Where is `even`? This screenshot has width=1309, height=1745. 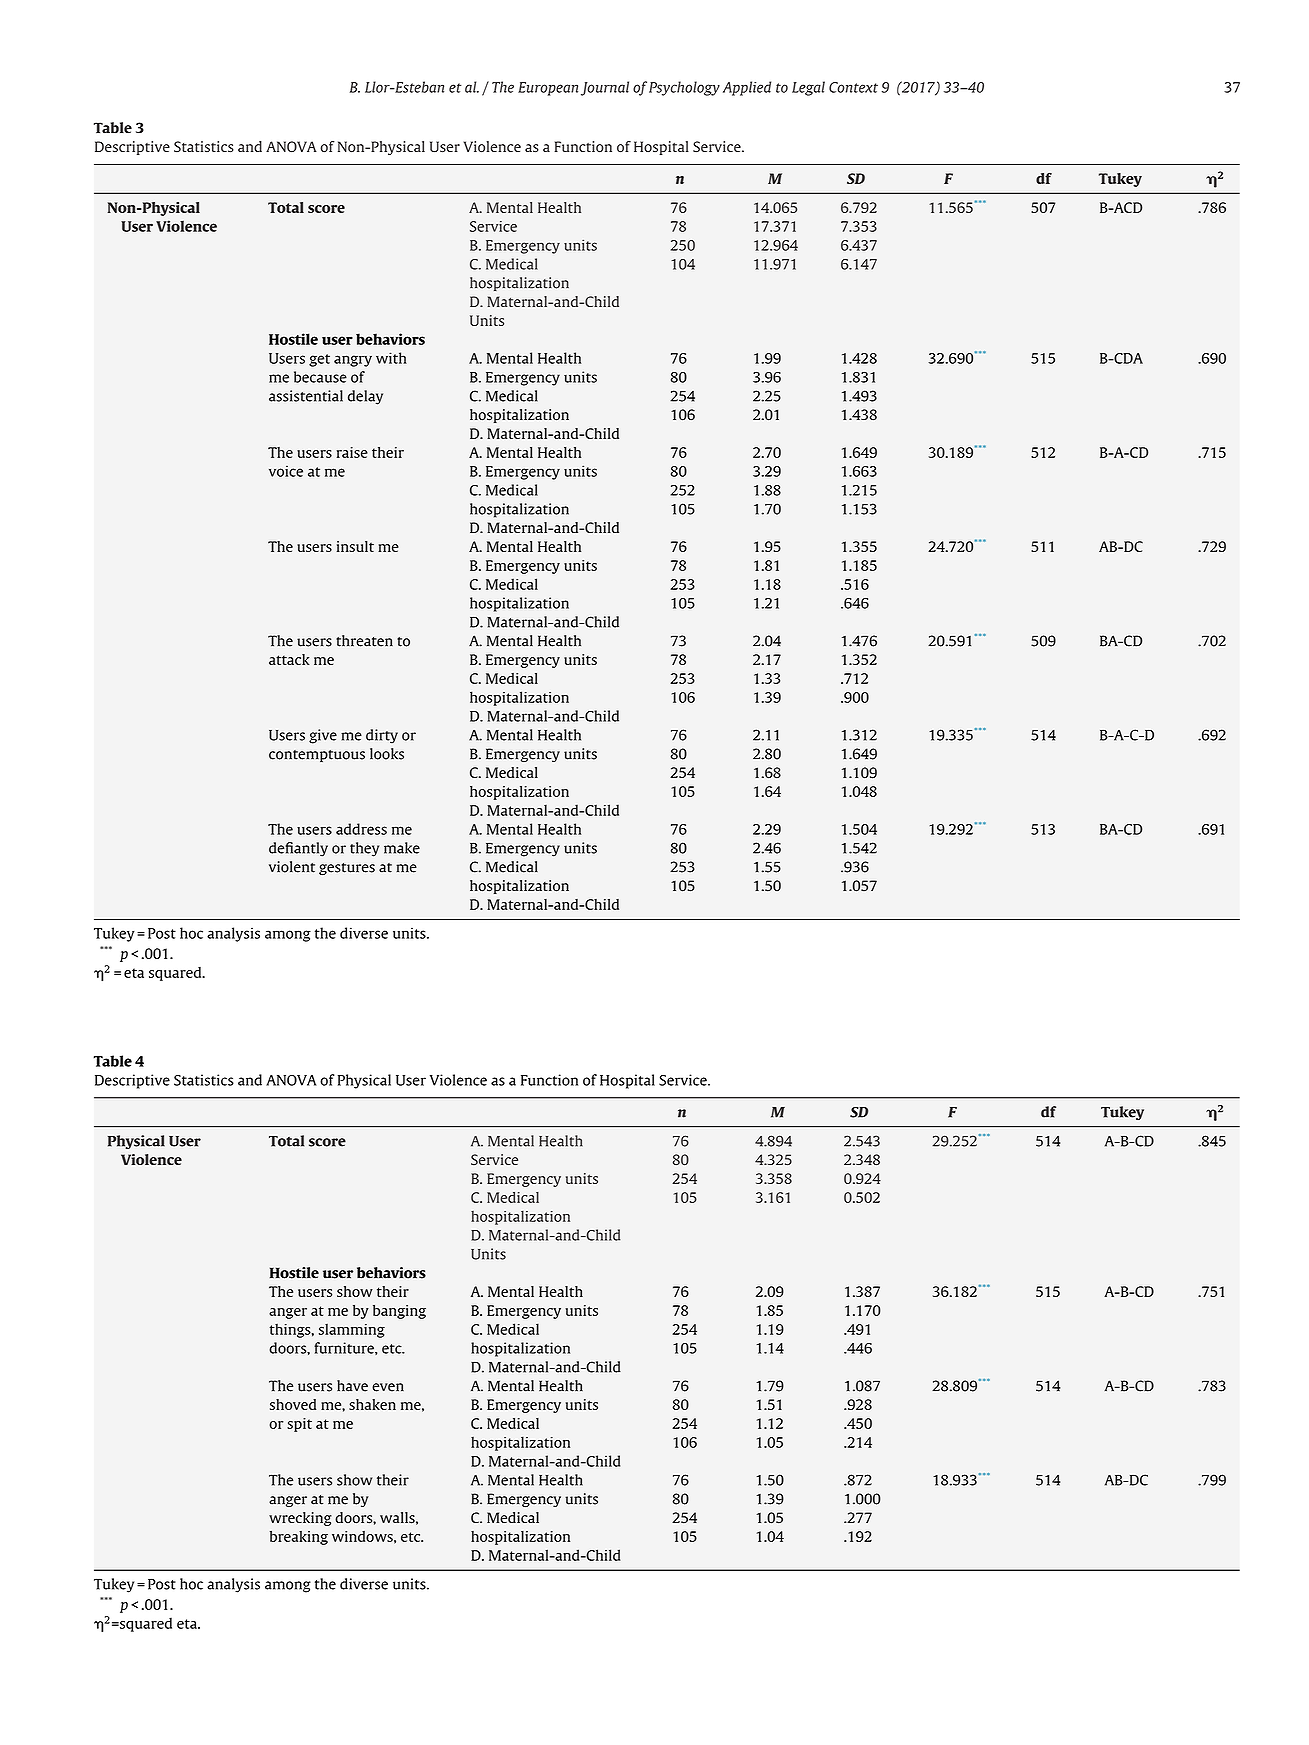
even is located at coordinates (388, 1387).
